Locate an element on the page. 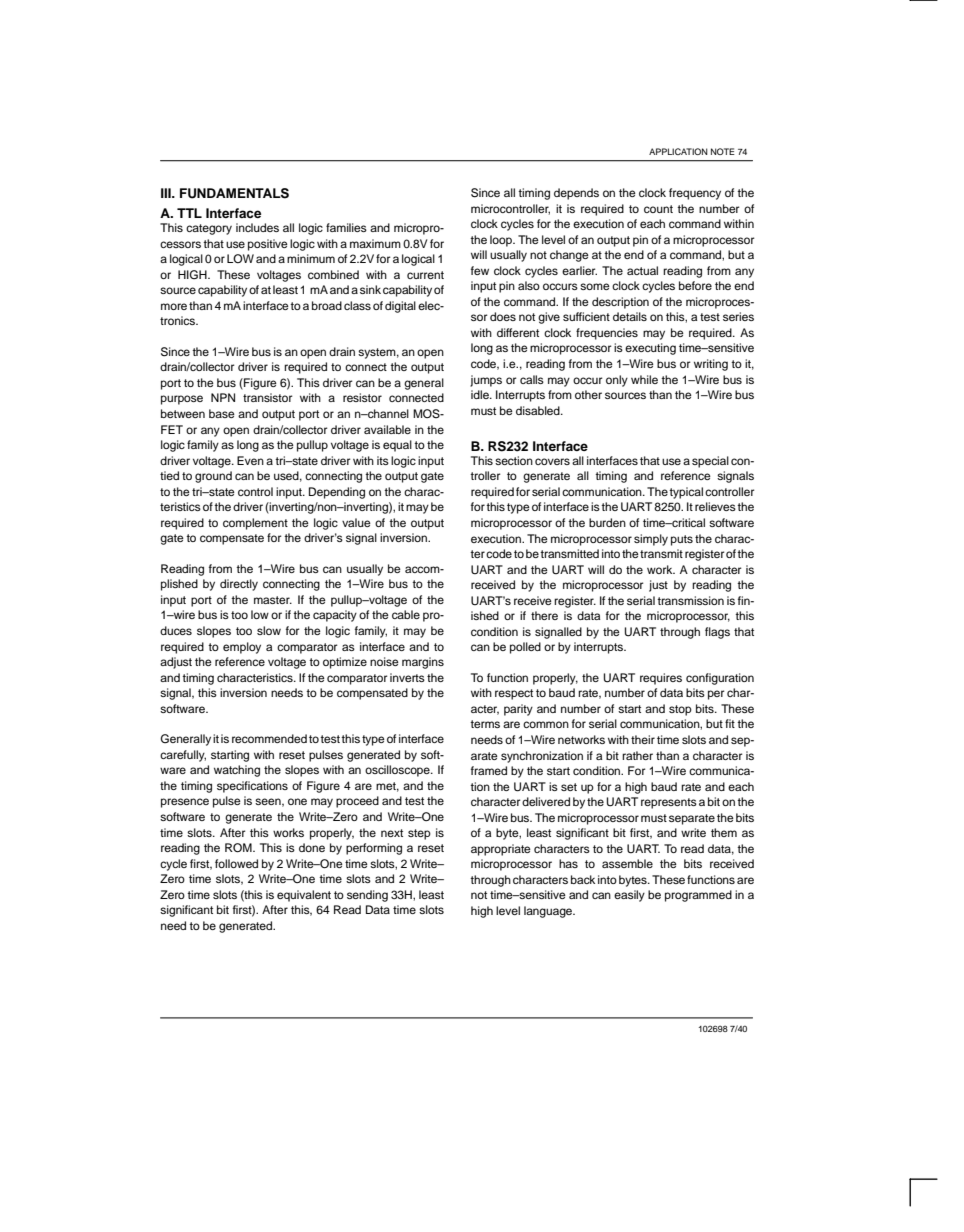 The image size is (964, 1232). complement is located at coordinates (255, 524).
